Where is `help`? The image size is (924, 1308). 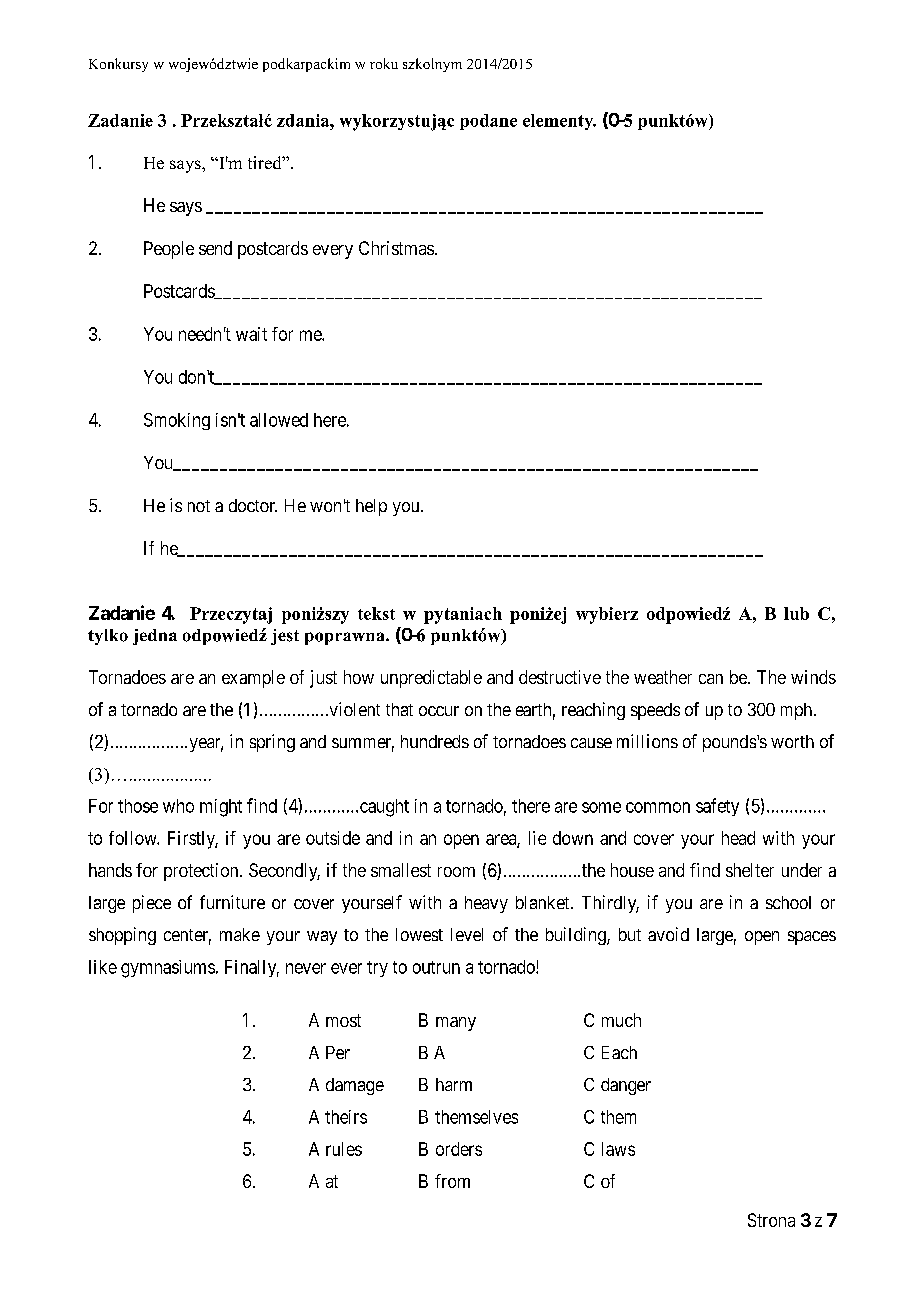 help is located at coordinates (371, 507).
